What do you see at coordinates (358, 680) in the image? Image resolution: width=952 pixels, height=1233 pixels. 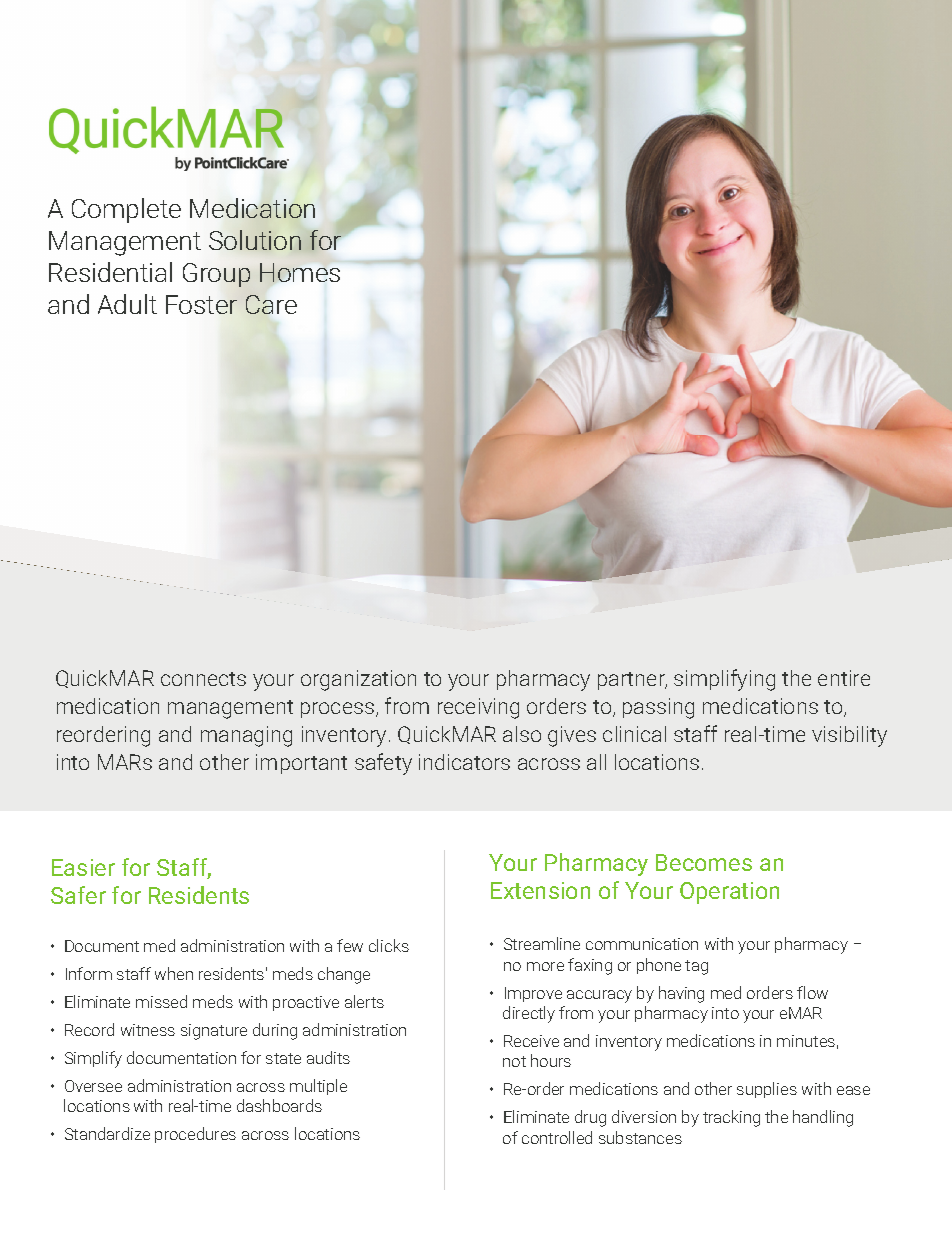 I see `organization` at bounding box center [358, 680].
